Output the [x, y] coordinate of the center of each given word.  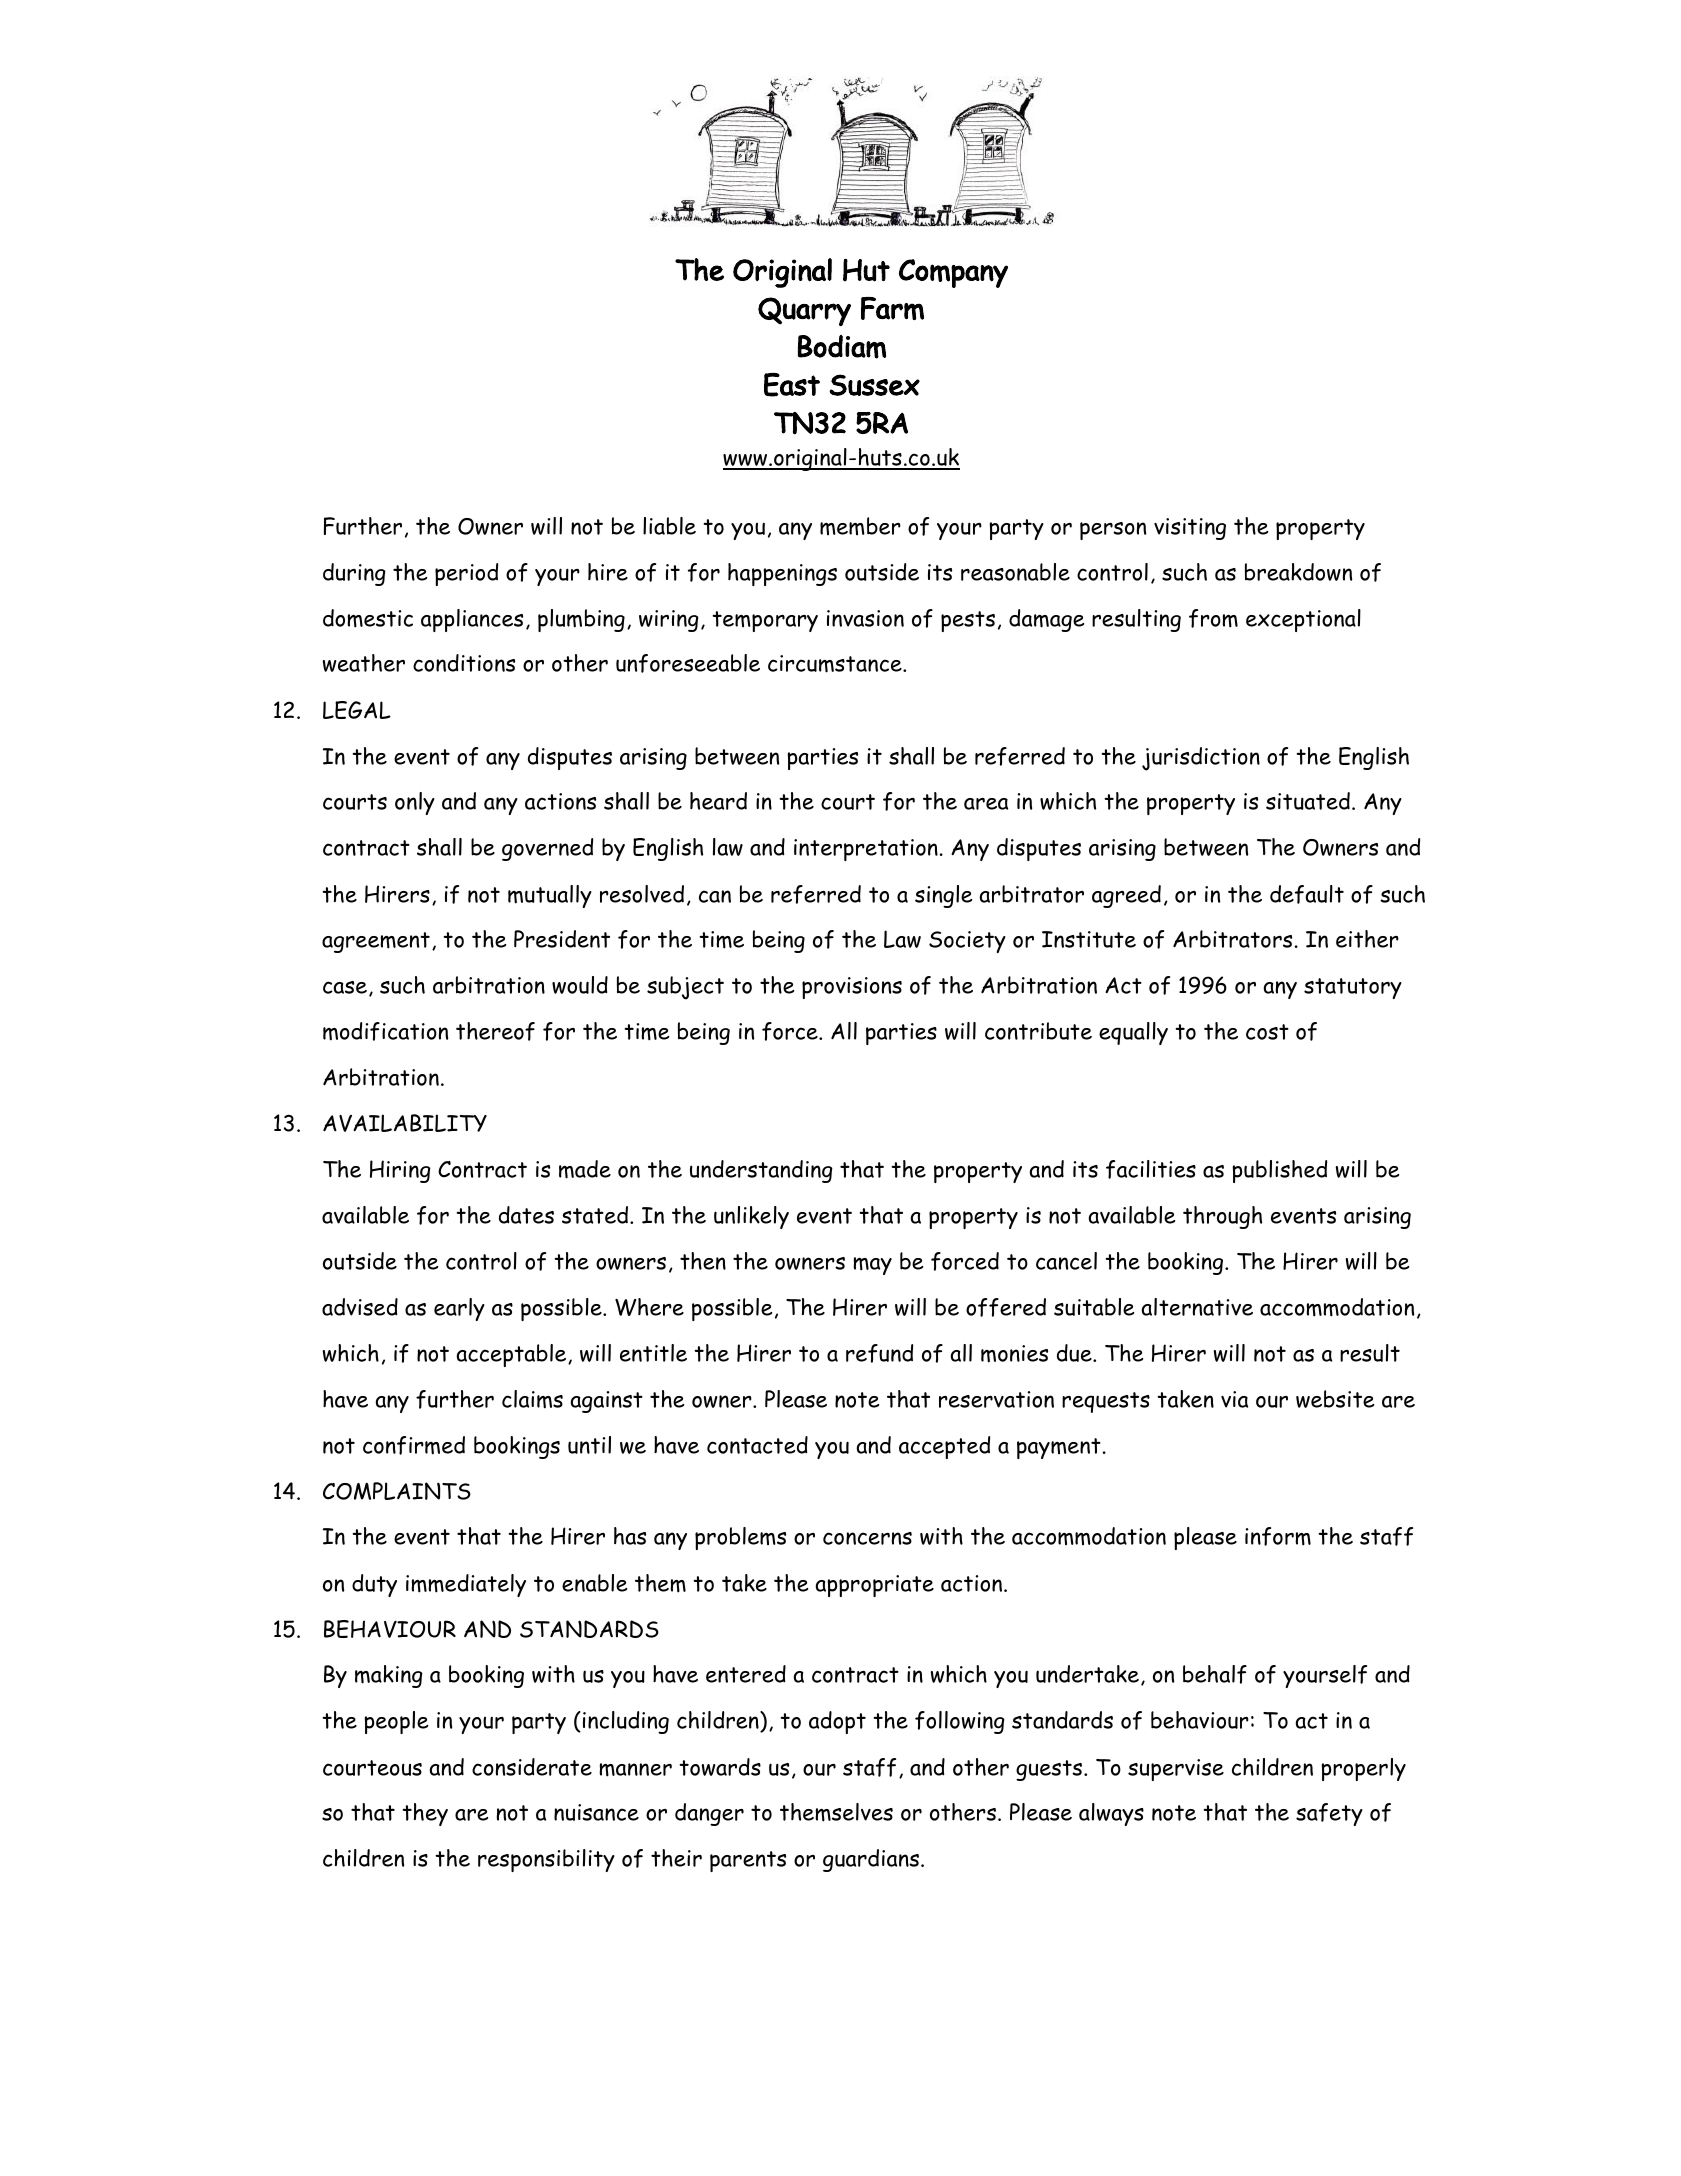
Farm [892, 308]
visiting [1190, 529]
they [425, 1814]
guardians [871, 1860]
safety [1329, 1814]
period [466, 574]
